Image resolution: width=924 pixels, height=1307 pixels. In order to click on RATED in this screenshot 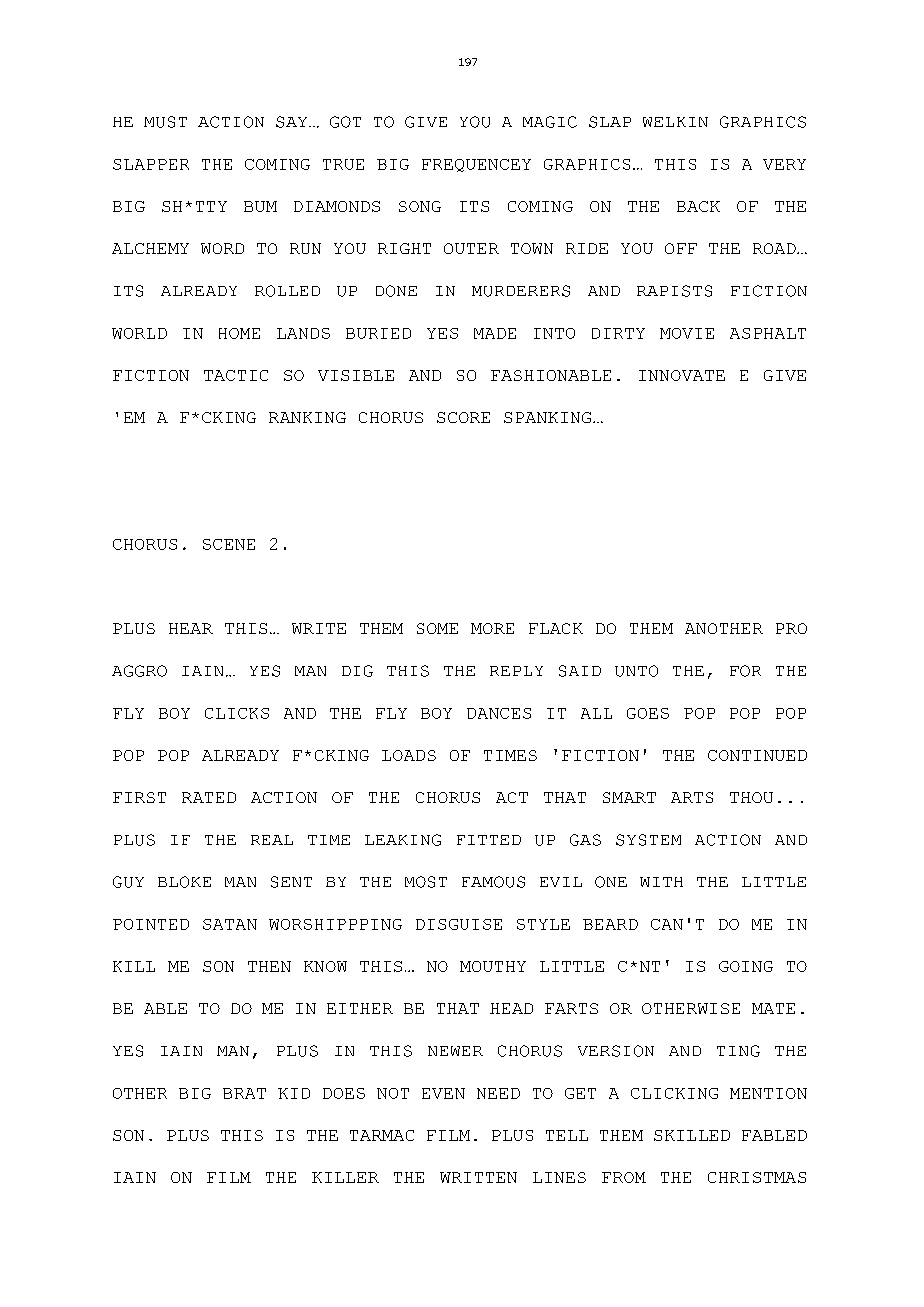, I will do `click(209, 797)`.
